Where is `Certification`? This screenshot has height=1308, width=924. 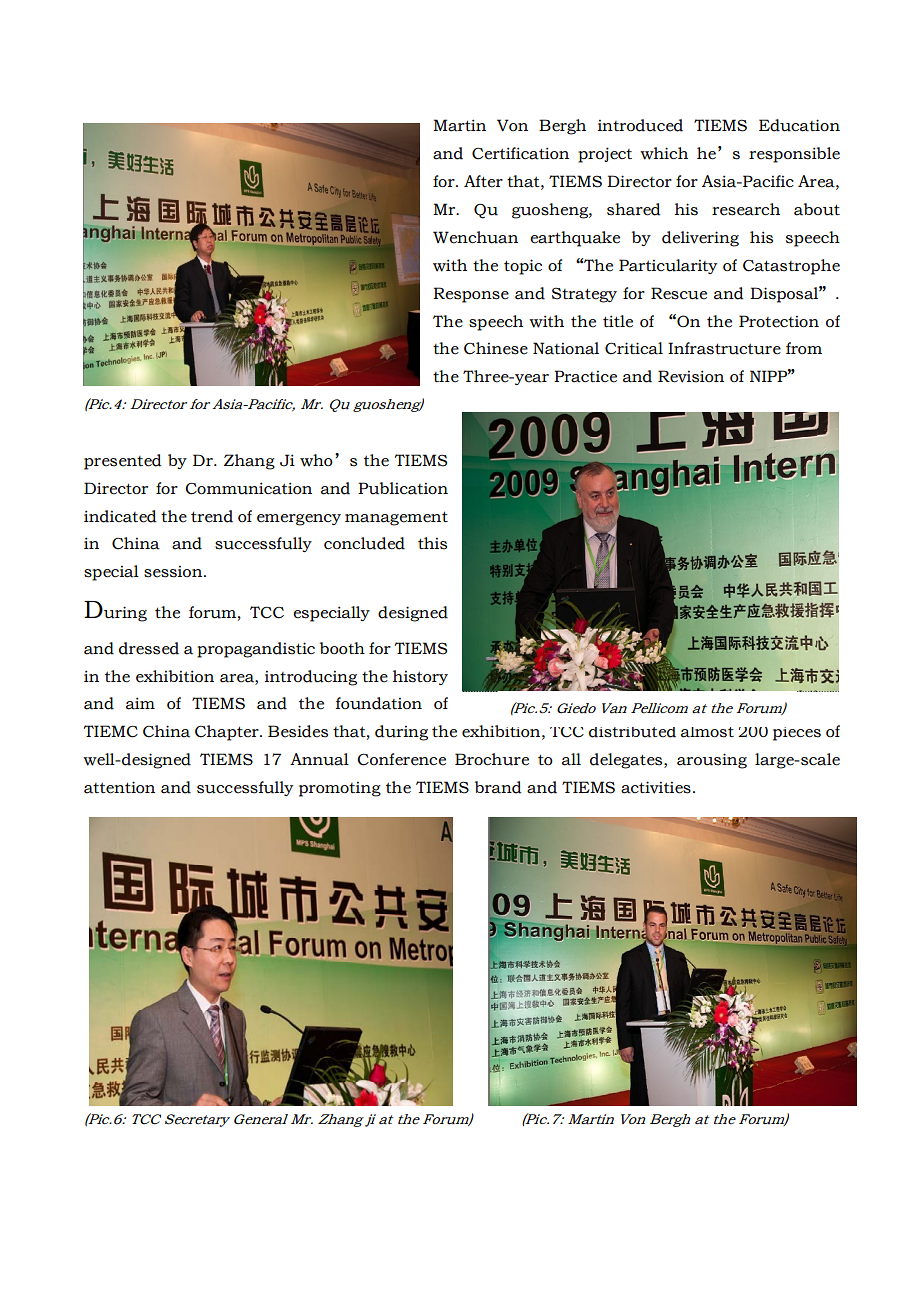
Certification is located at coordinates (520, 153).
